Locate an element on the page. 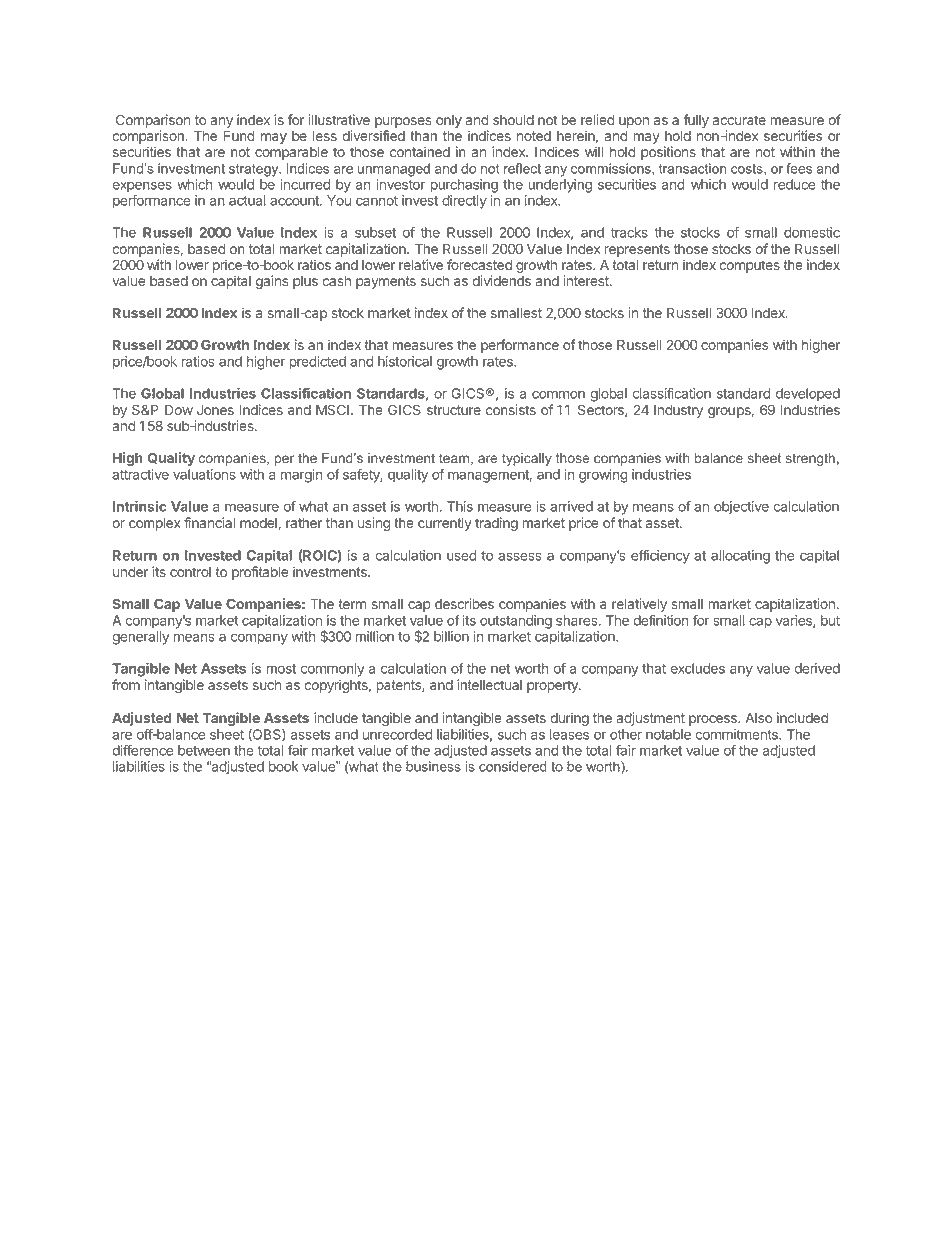 This page has width=952, height=1233. valuations is located at coordinates (204, 474).
